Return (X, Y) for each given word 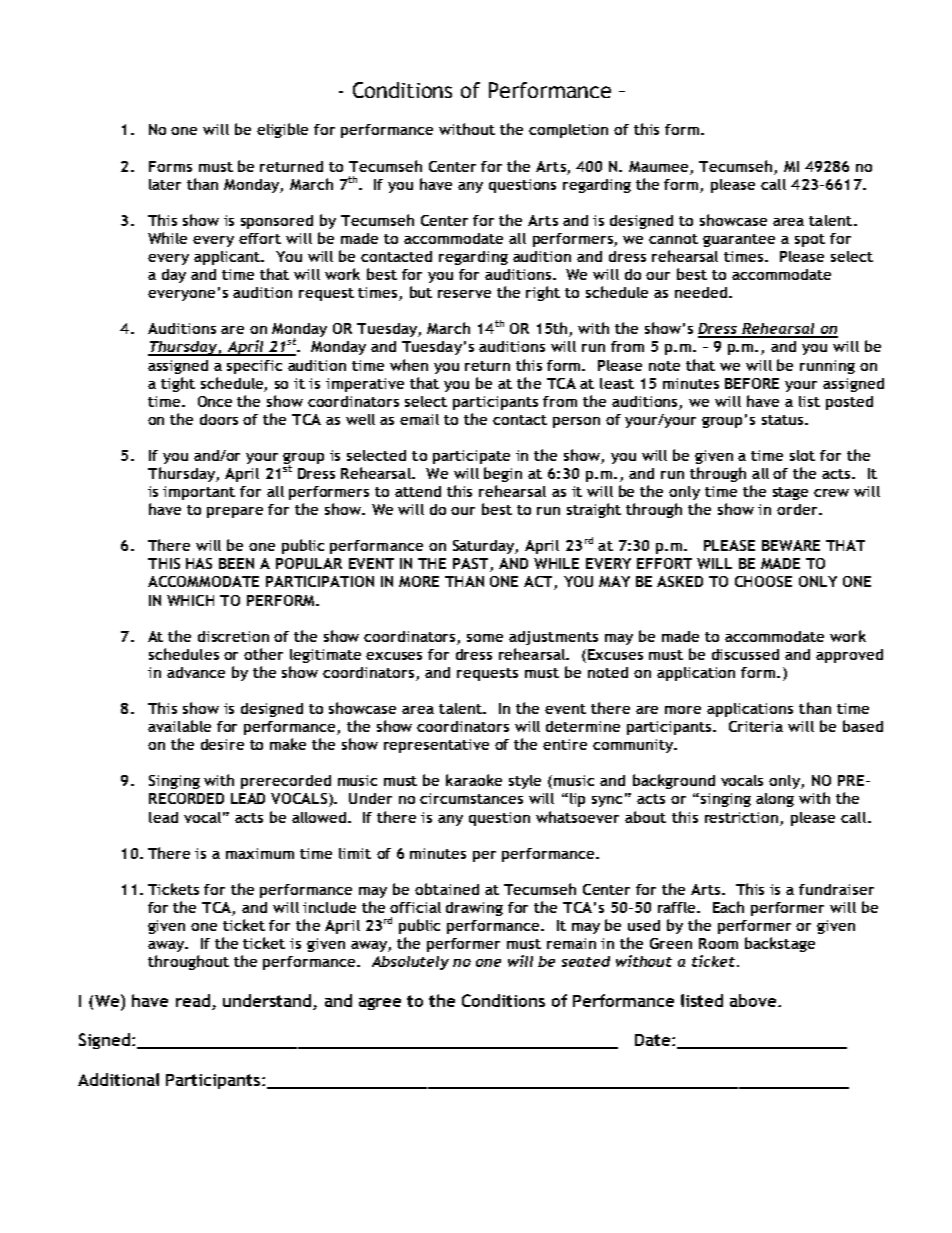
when (409, 365)
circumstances (471, 798)
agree (380, 1004)
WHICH (190, 600)
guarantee (739, 240)
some (485, 638)
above (754, 1000)
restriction (741, 817)
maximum (260, 853)
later (165, 184)
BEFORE (752, 383)
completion (568, 131)
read (193, 1000)
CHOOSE (763, 581)
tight (178, 384)
